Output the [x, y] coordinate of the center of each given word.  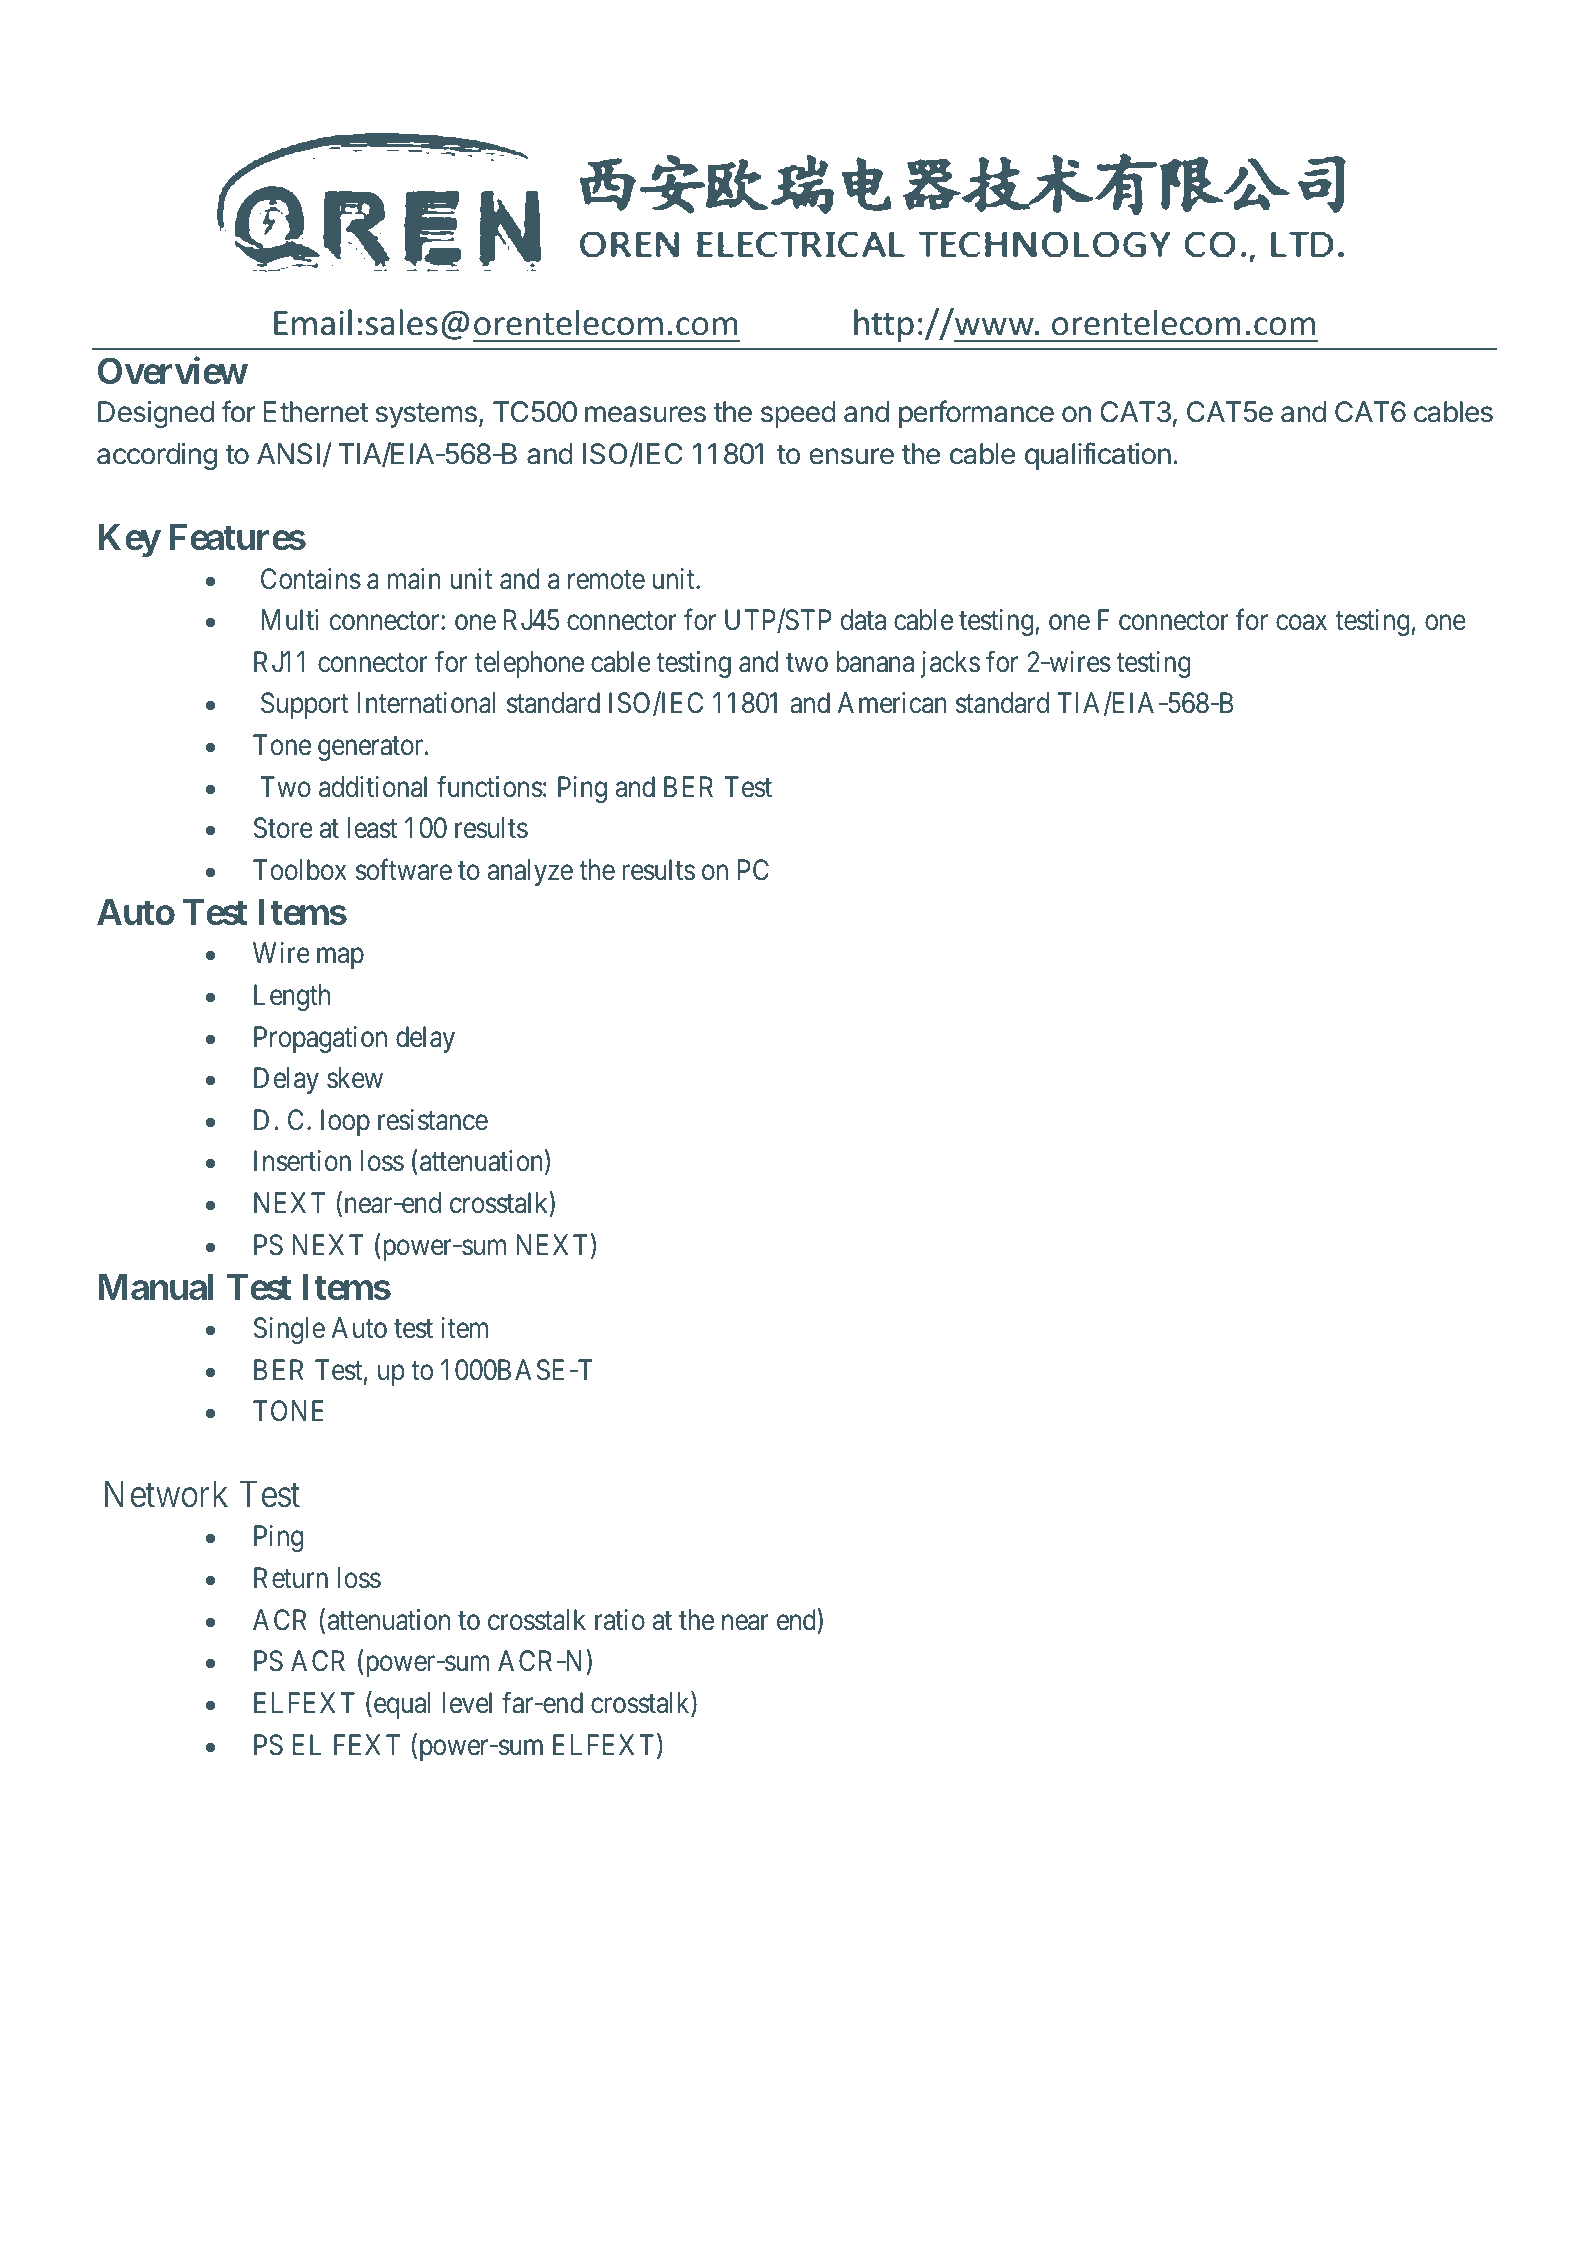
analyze [530, 872]
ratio [620, 1620]
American [892, 703]
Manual [156, 1287]
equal [401, 1705]
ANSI [288, 454]
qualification [1098, 456]
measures [645, 414]
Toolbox [300, 870]
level [467, 1703]
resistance [433, 1120]
